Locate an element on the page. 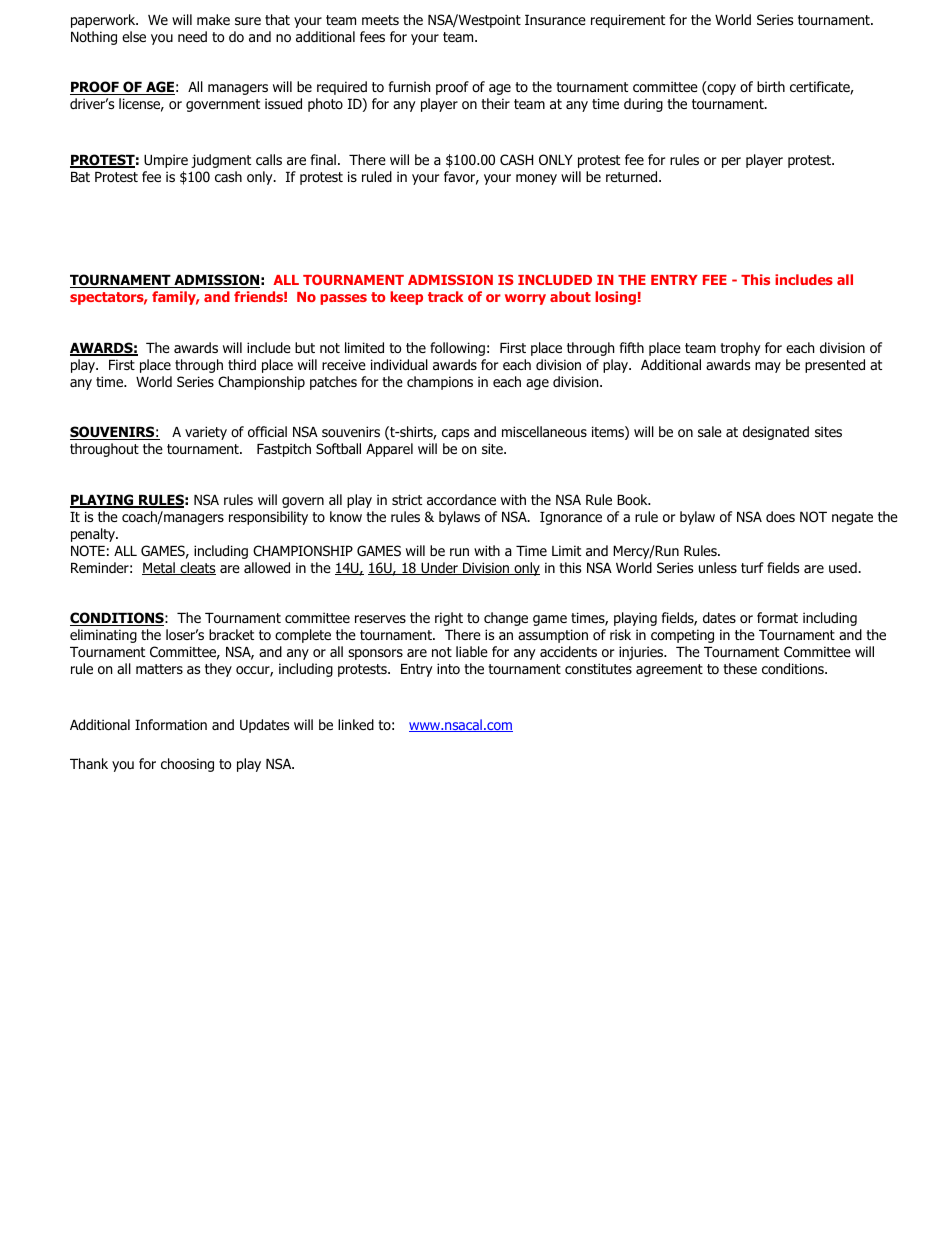 This page has height=1233, width=952. linked is located at coordinates (356, 724).
